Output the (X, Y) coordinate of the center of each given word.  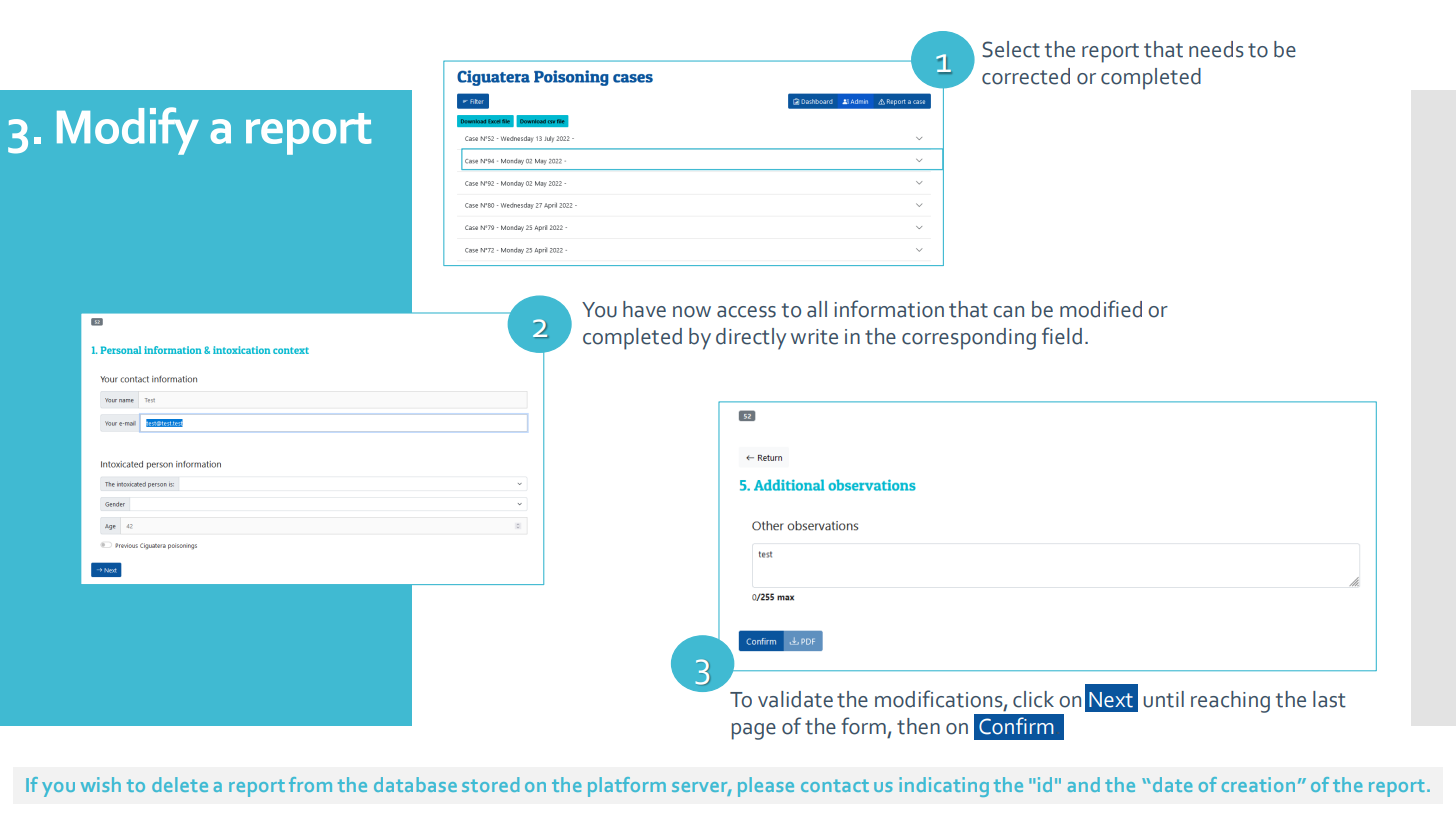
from (310, 784)
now (692, 312)
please (766, 787)
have (644, 309)
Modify (128, 131)
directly (751, 339)
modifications (940, 699)
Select (1011, 49)
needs (1216, 49)
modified (1101, 309)
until (1163, 699)
